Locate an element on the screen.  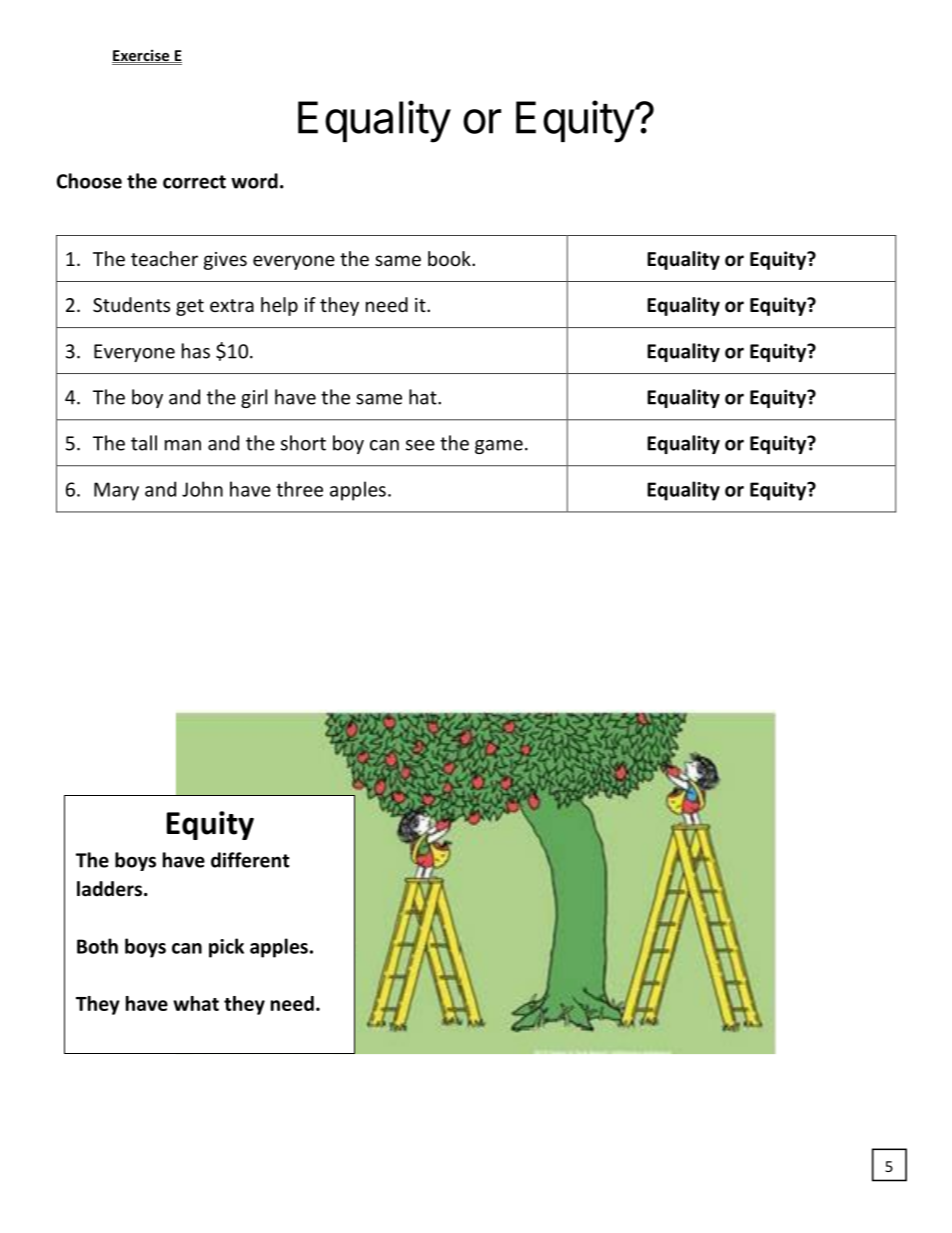
Mary is located at coordinates (116, 491).
